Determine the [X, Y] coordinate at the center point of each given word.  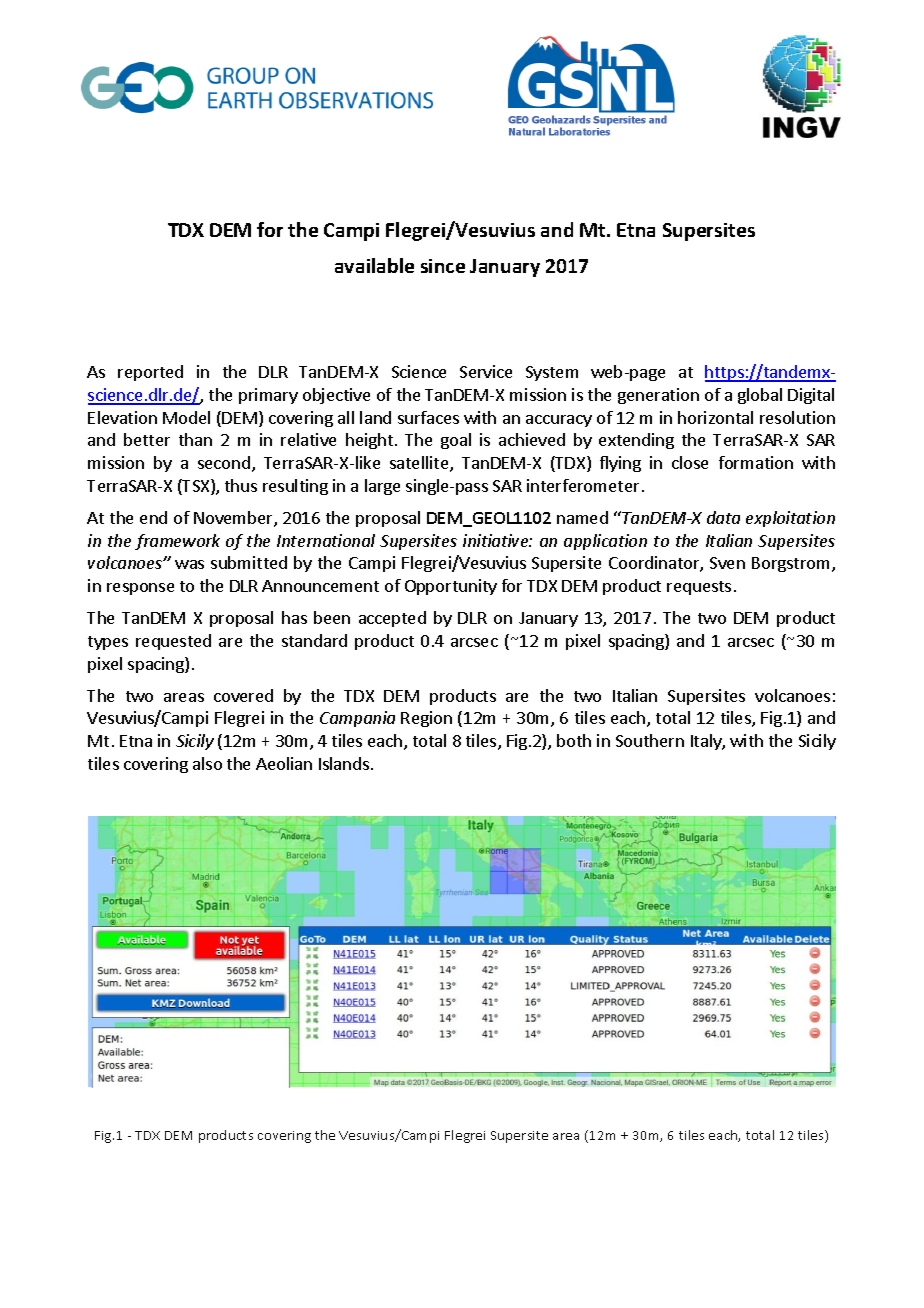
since [443, 266]
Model [186, 417]
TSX [196, 487]
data [723, 517]
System [552, 373]
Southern [650, 740]
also [207, 763]
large [382, 487]
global [760, 396]
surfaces [428, 417]
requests [699, 588]
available [374, 265]
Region [426, 719]
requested [173, 642]
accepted [392, 619]
